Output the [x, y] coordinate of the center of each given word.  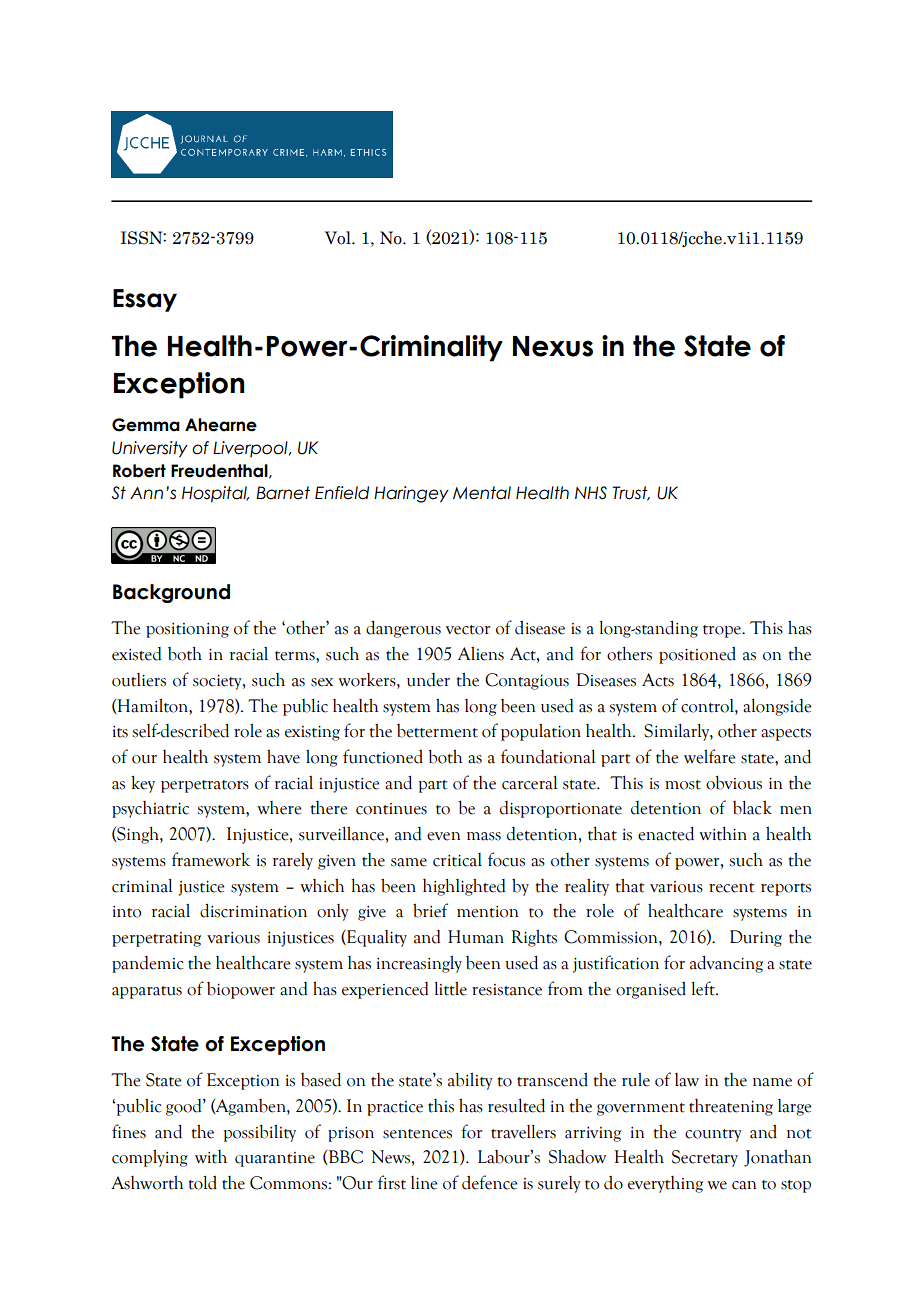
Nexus [553, 346]
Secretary [705, 1158]
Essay [145, 300]
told [203, 1182]
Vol [339, 238]
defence [490, 1182]
